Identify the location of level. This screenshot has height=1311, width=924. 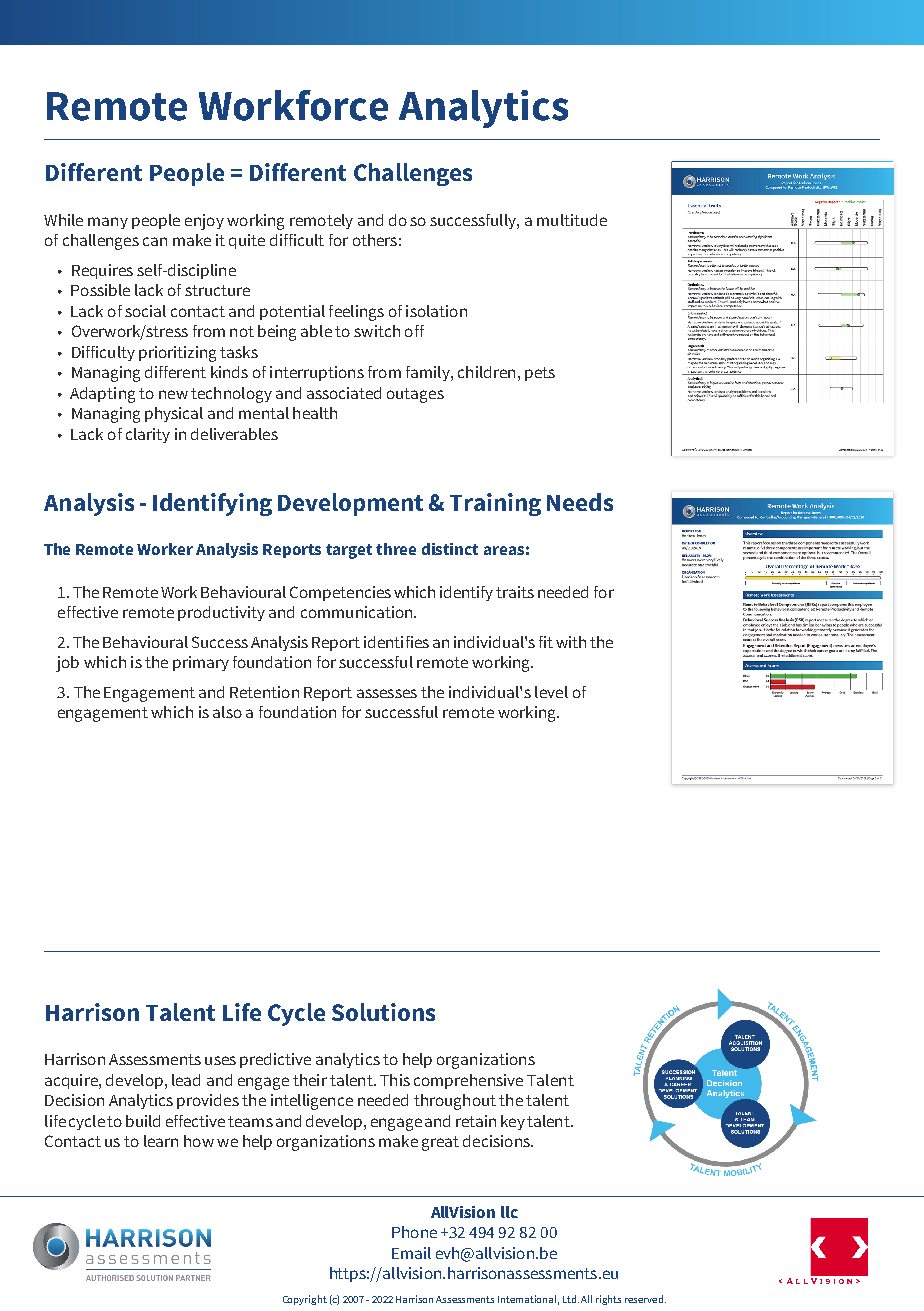
(551, 692).
